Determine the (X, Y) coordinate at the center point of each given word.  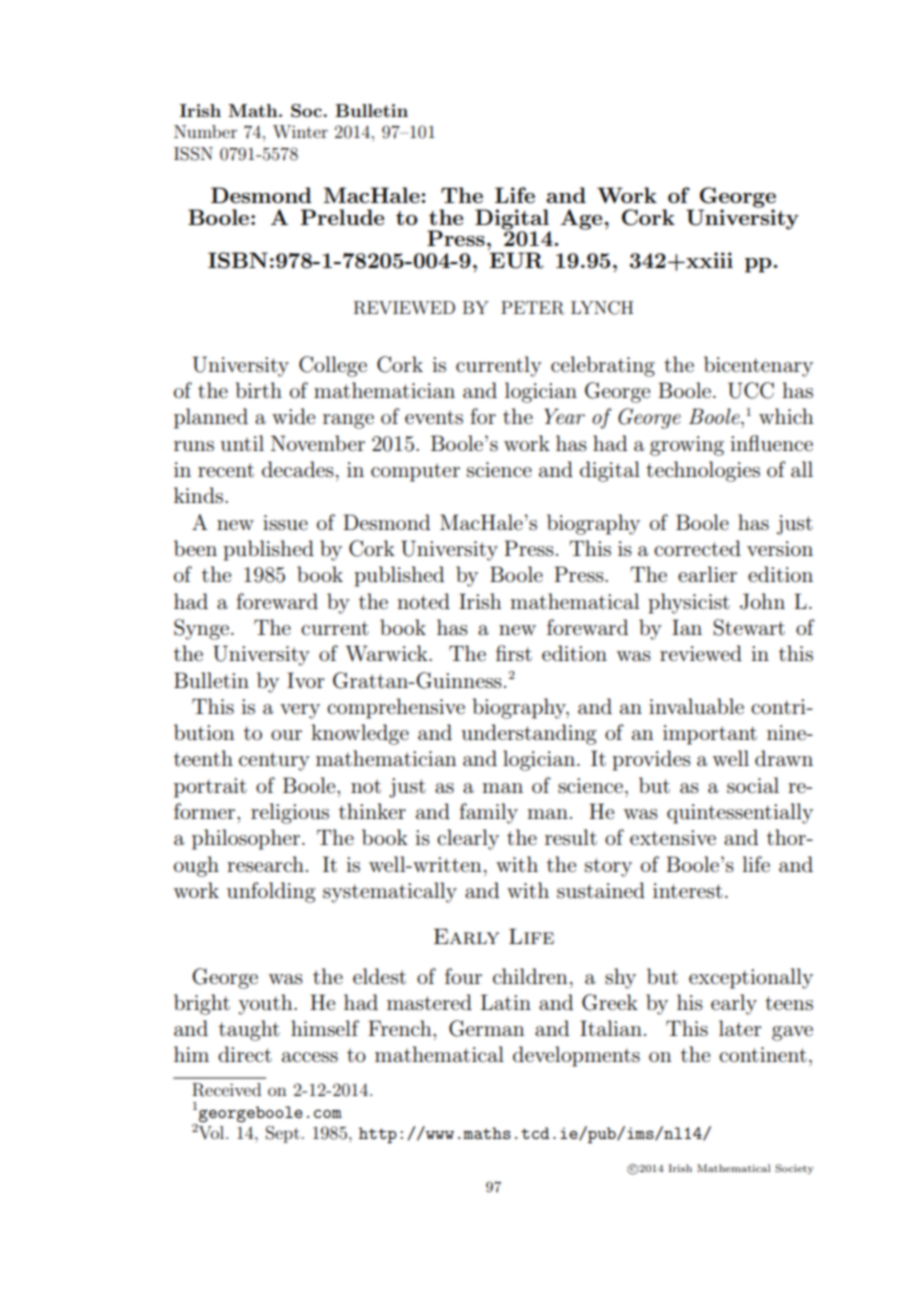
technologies (703, 471)
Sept (283, 1134)
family (488, 813)
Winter (300, 131)
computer (415, 472)
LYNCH (602, 308)
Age (582, 219)
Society (794, 1169)
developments (576, 1056)
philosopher (247, 839)
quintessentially (740, 813)
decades (298, 469)
